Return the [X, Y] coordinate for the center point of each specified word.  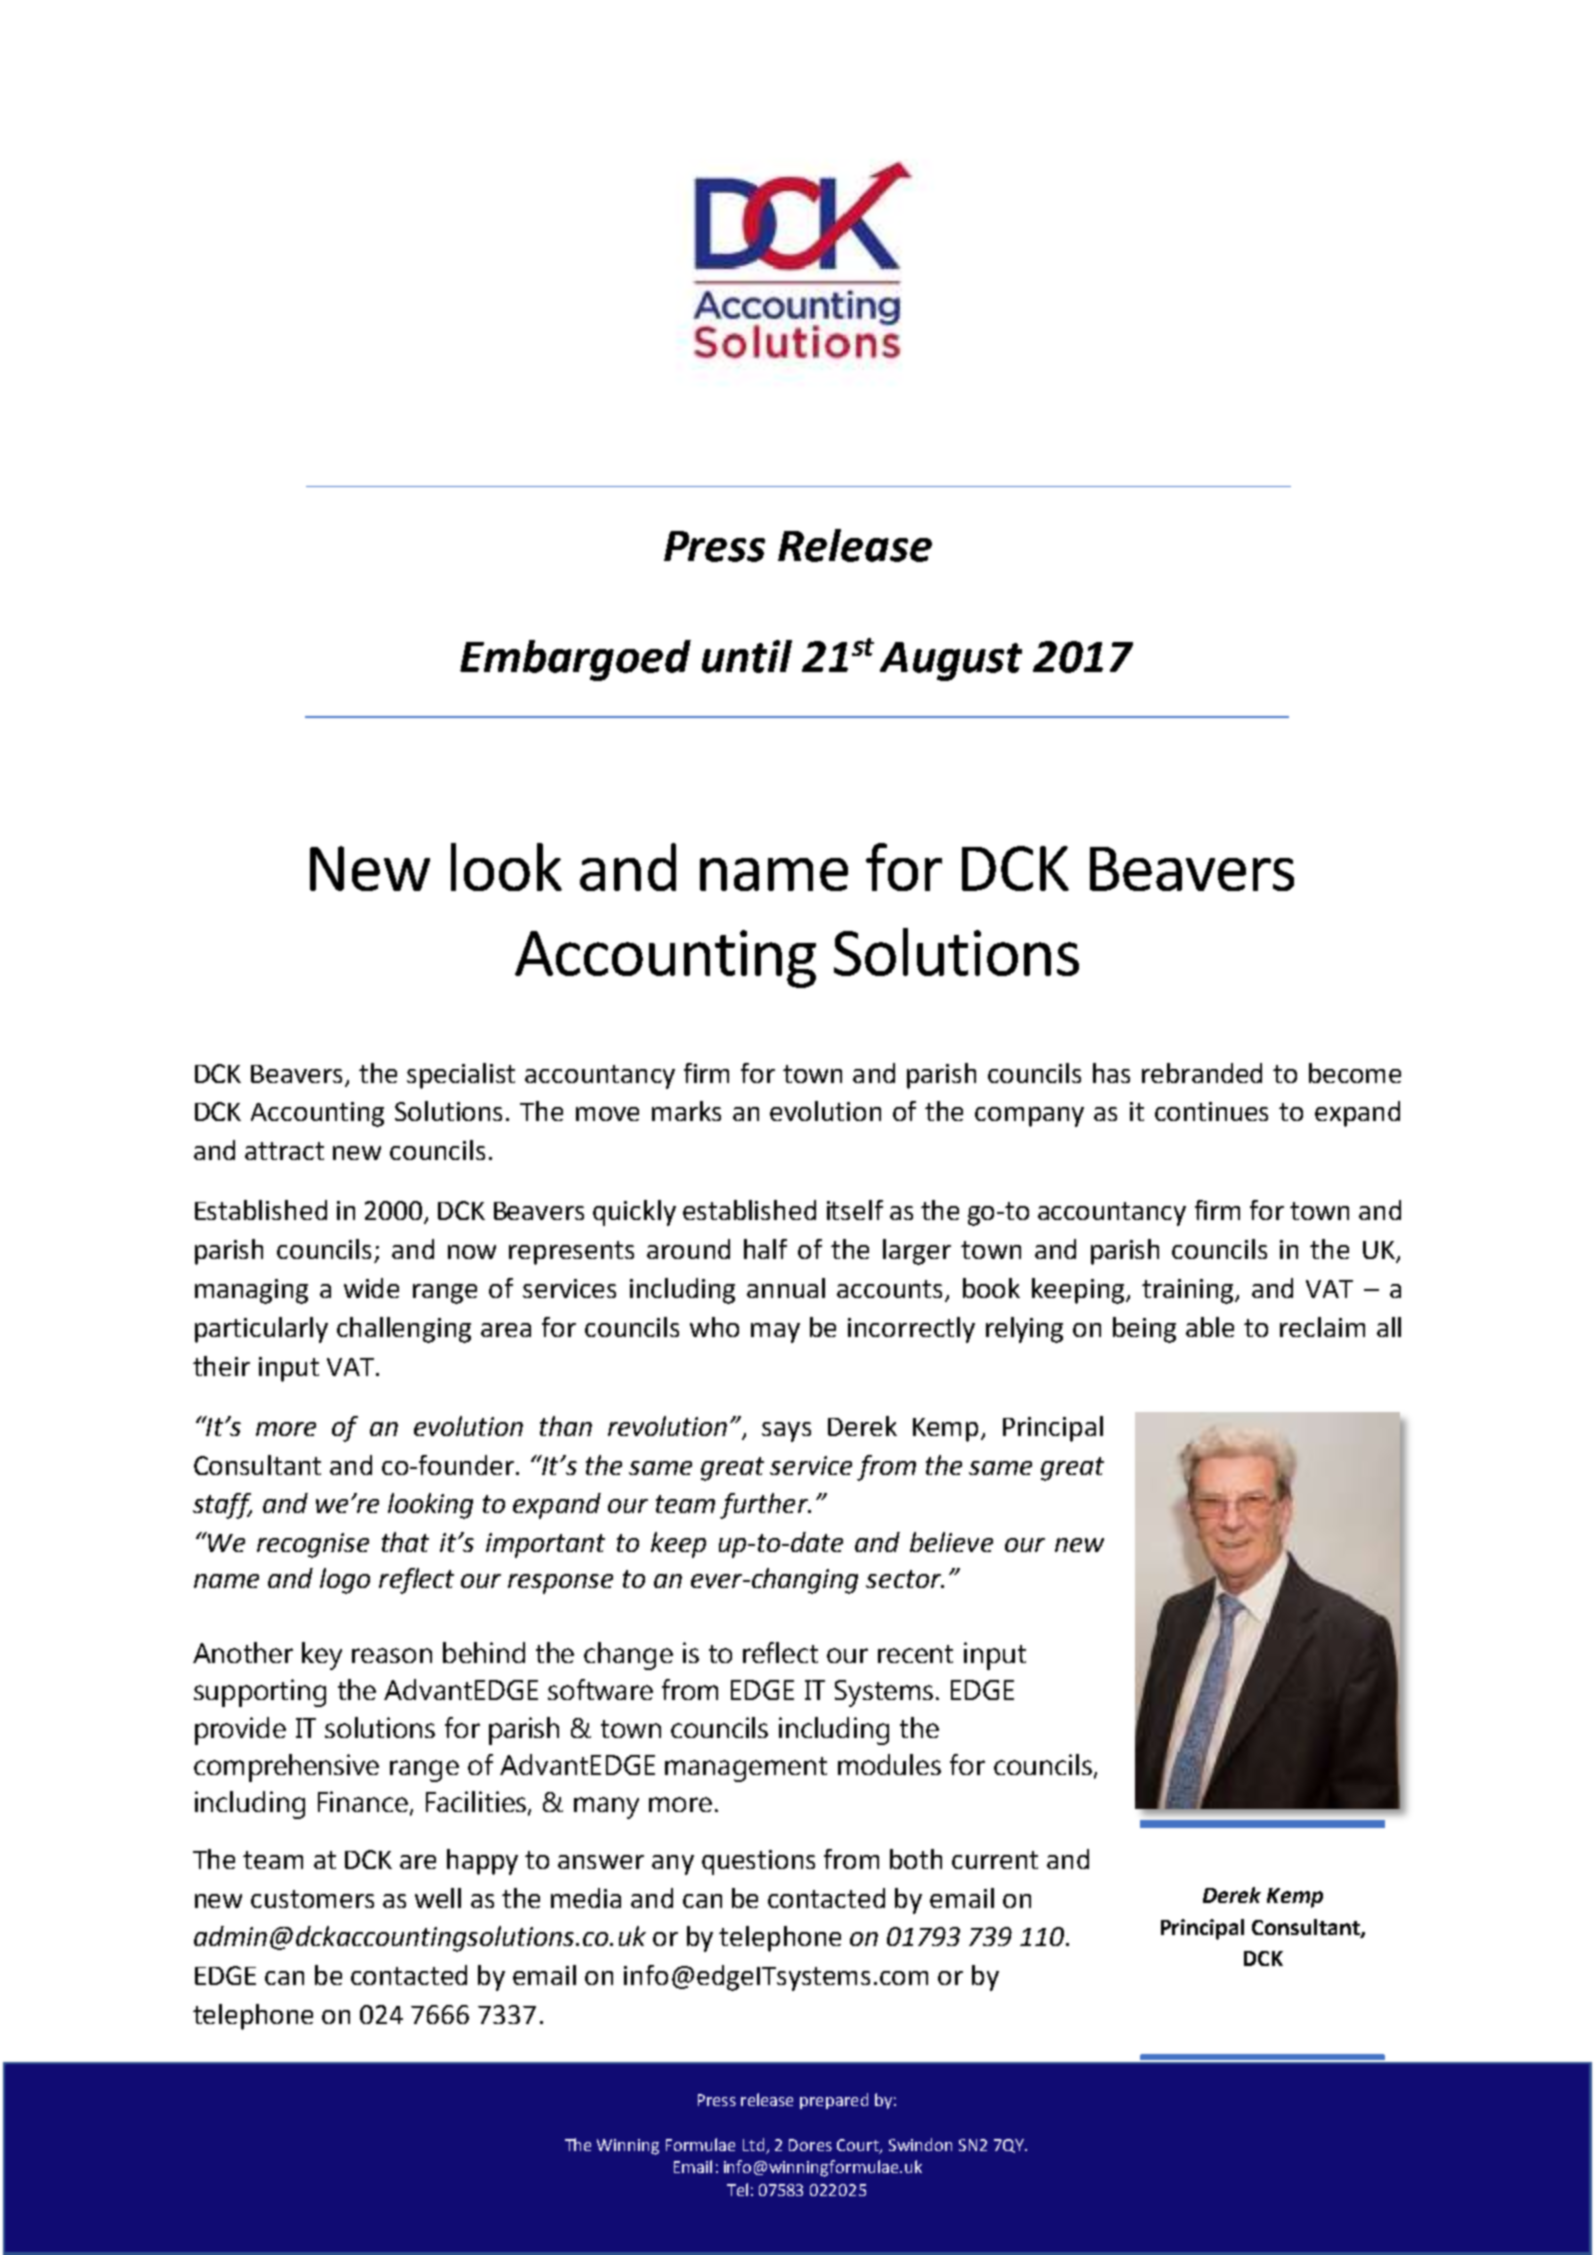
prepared [834, 2101]
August [951, 661]
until [747, 656]
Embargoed [575, 660]
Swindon [920, 2144]
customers [312, 1899]
